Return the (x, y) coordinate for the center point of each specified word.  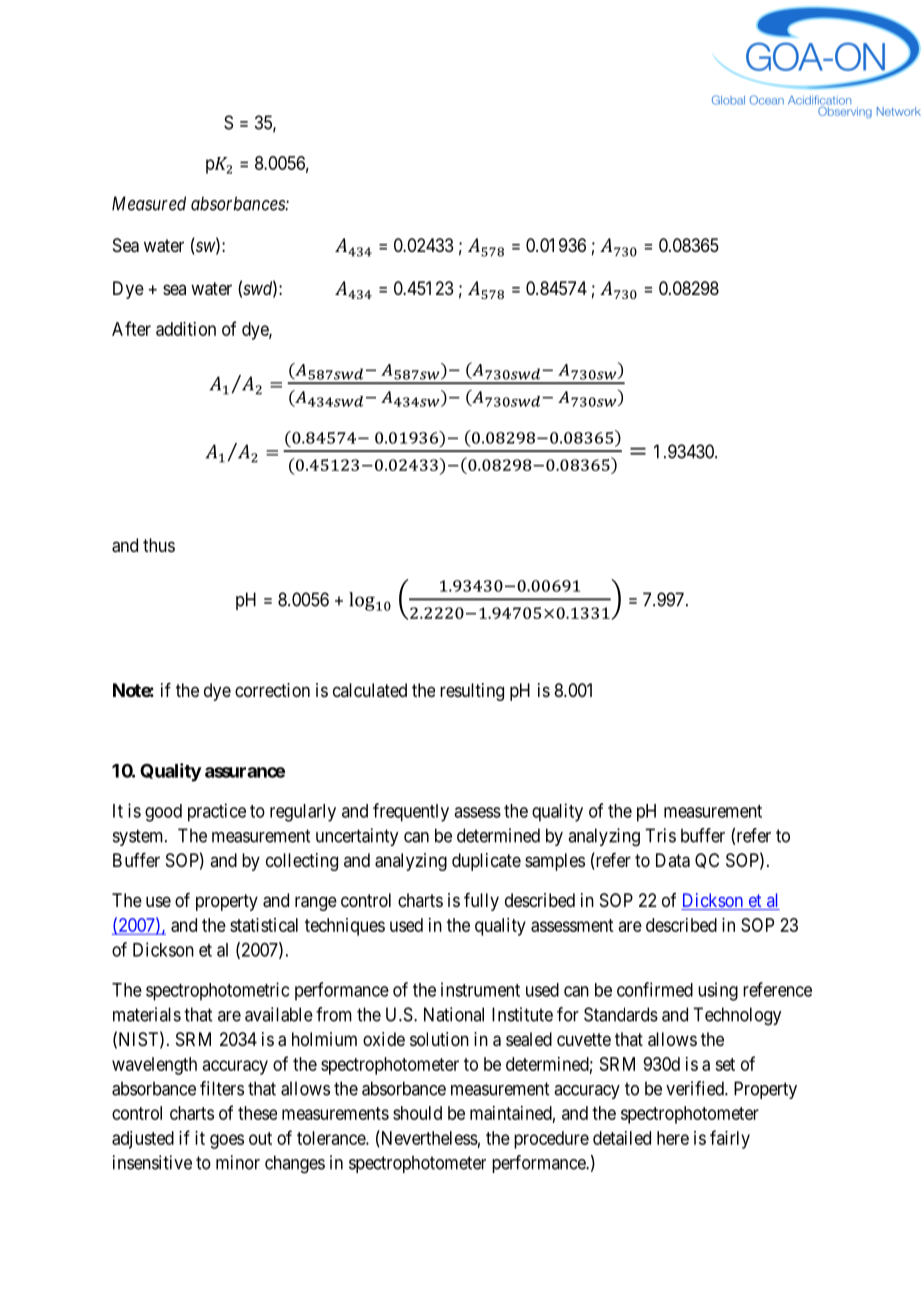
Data (673, 860)
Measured (149, 203)
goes (227, 1141)
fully (481, 902)
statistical (264, 925)
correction (272, 690)
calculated (370, 690)
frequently (411, 812)
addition (186, 329)
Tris (660, 835)
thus (159, 545)
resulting (472, 692)
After (131, 328)
